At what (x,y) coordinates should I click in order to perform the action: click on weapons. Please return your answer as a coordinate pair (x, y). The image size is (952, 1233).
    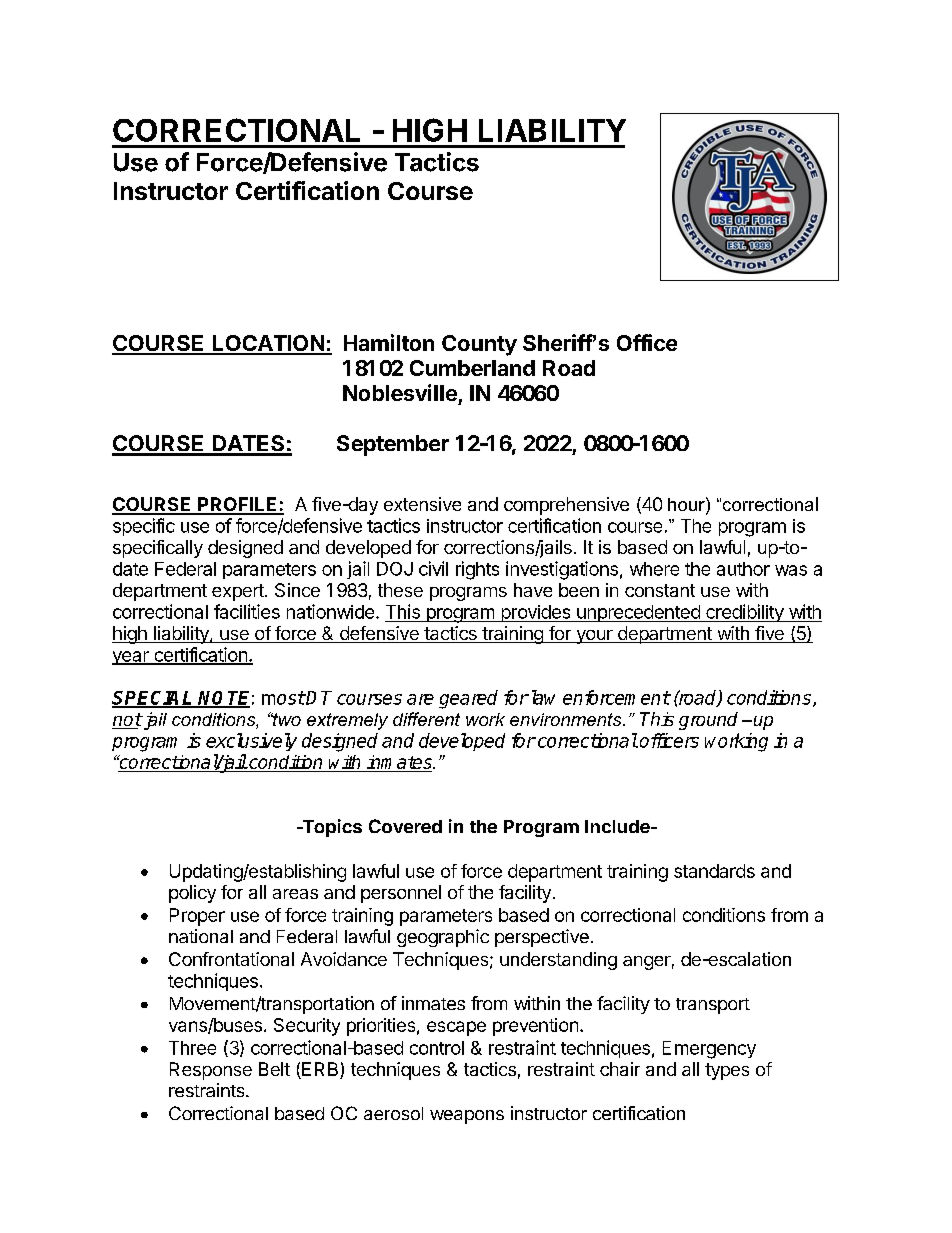
    Looking at the image, I should click on (467, 1117).
